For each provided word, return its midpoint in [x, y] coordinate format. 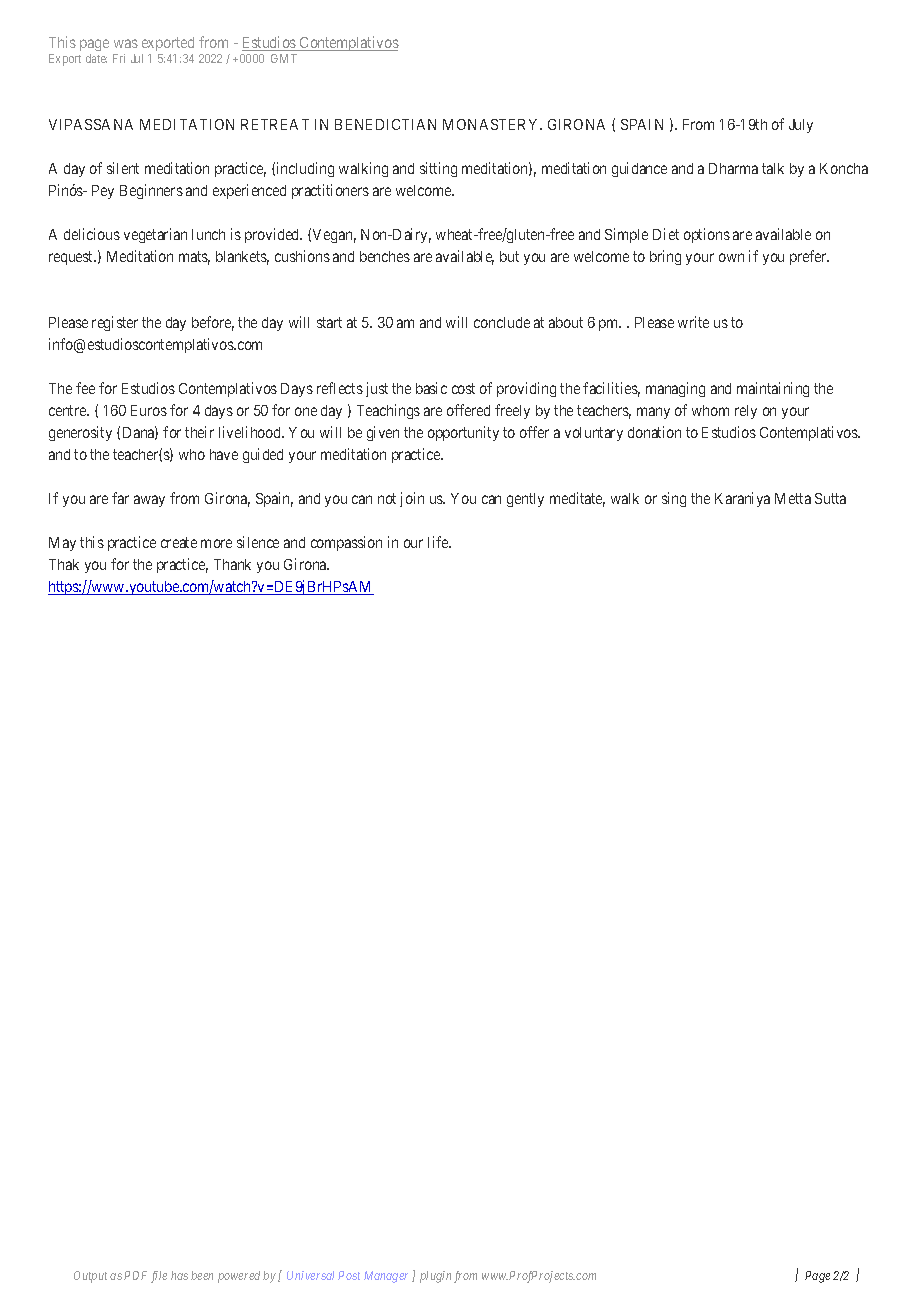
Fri [119, 58]
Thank [232, 564]
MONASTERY [492, 124]
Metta [793, 498]
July [801, 126]
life [439, 542]
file [159, 1277]
